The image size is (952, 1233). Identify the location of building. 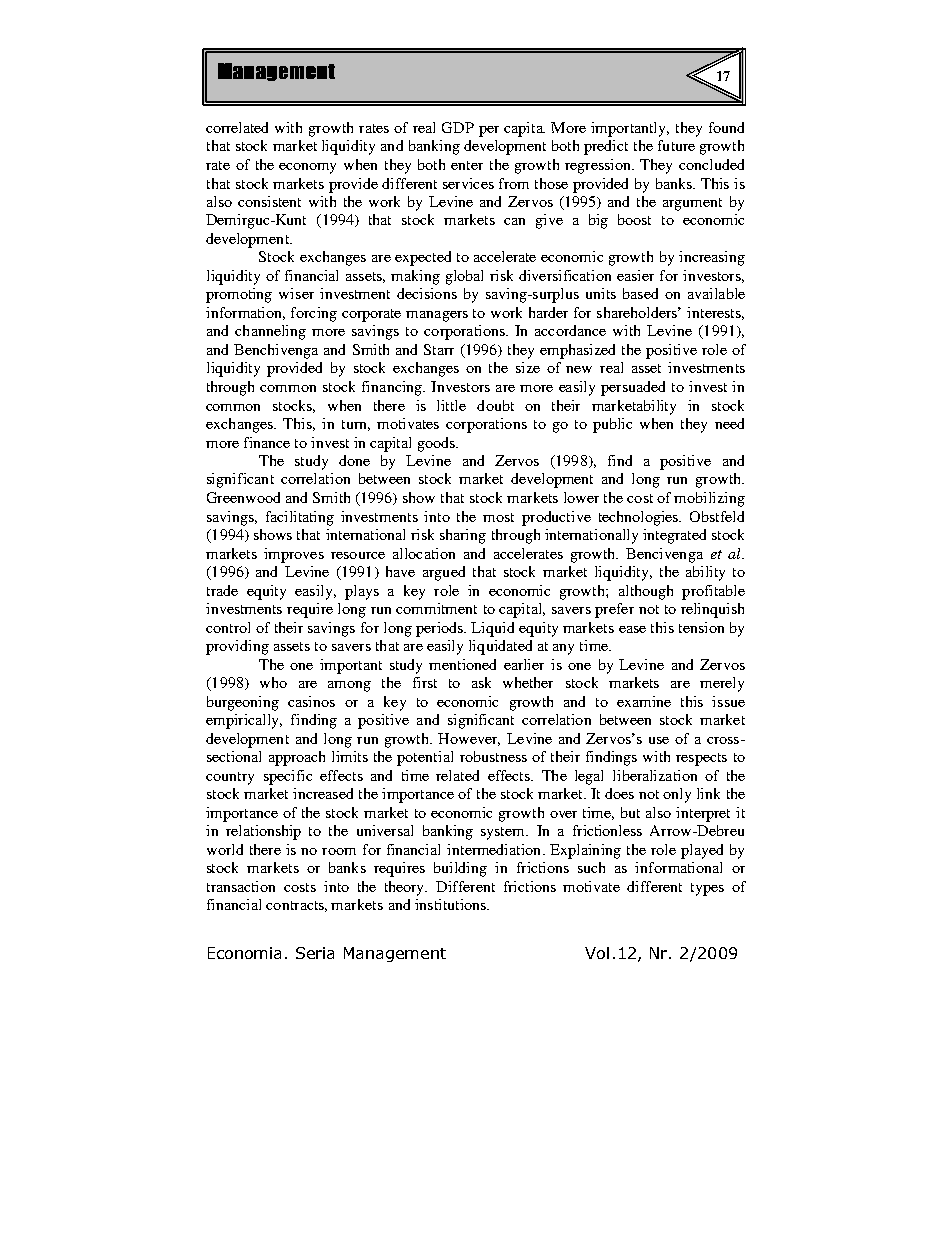
(460, 869).
